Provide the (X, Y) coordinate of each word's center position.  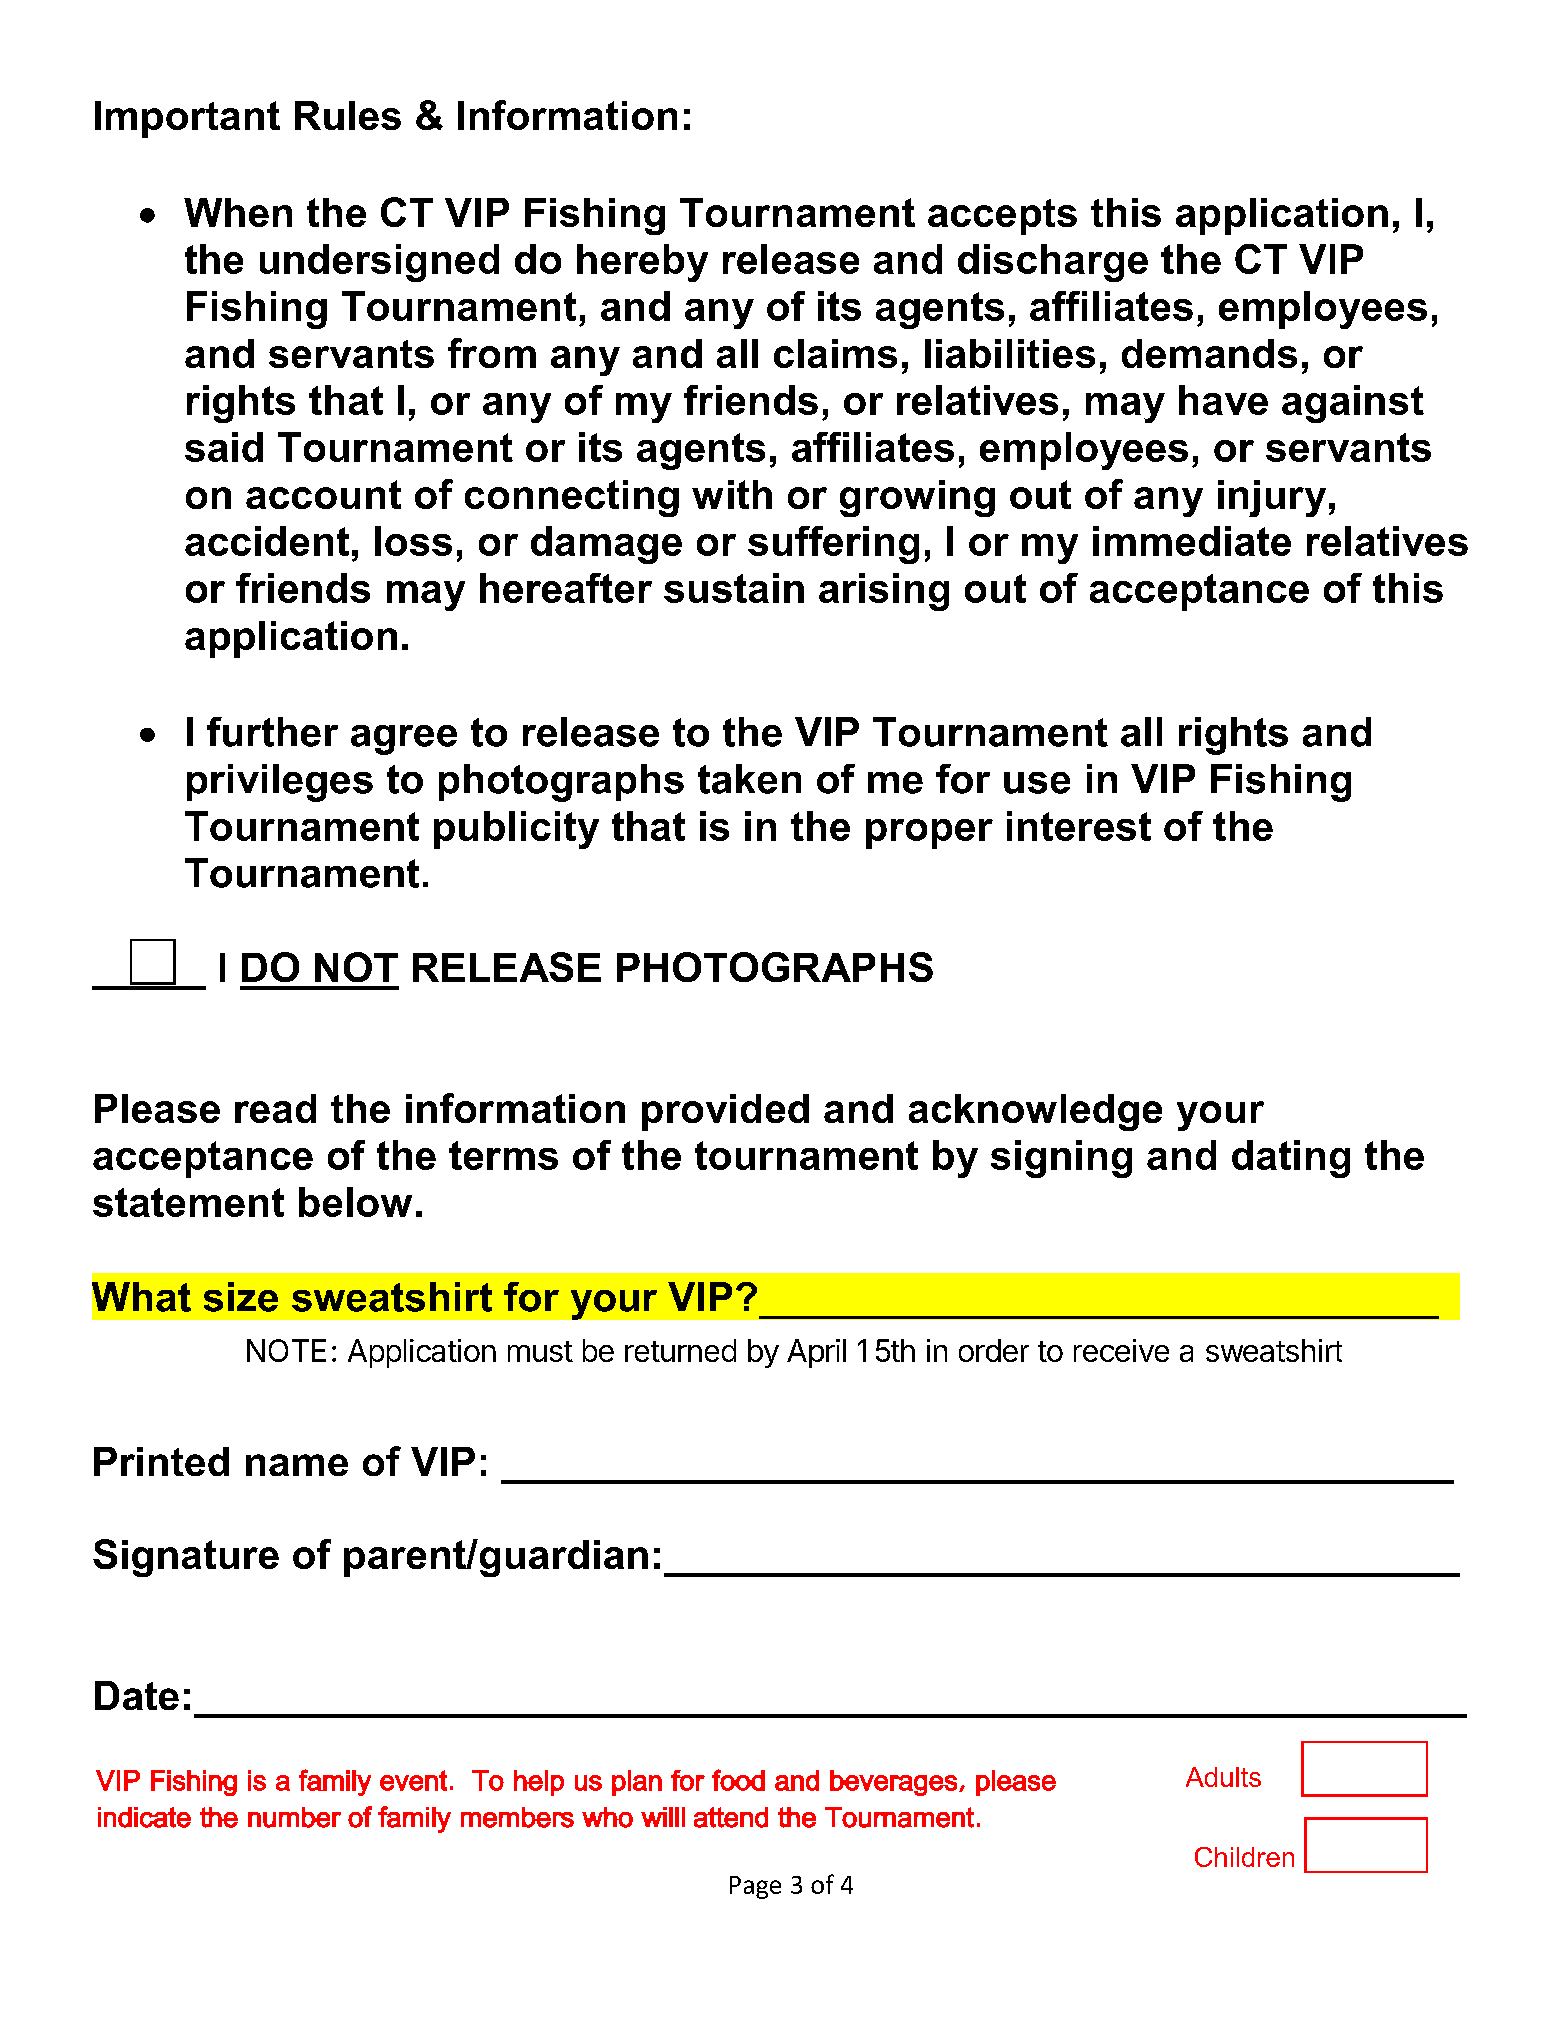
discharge (1053, 263)
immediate (1192, 541)
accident (267, 541)
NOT (356, 967)
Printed (161, 1461)
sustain (734, 588)
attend (731, 1817)
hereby (642, 263)
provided (725, 1112)
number (294, 1817)
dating (1291, 1159)
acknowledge (1035, 1112)
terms (503, 1155)
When (238, 212)
